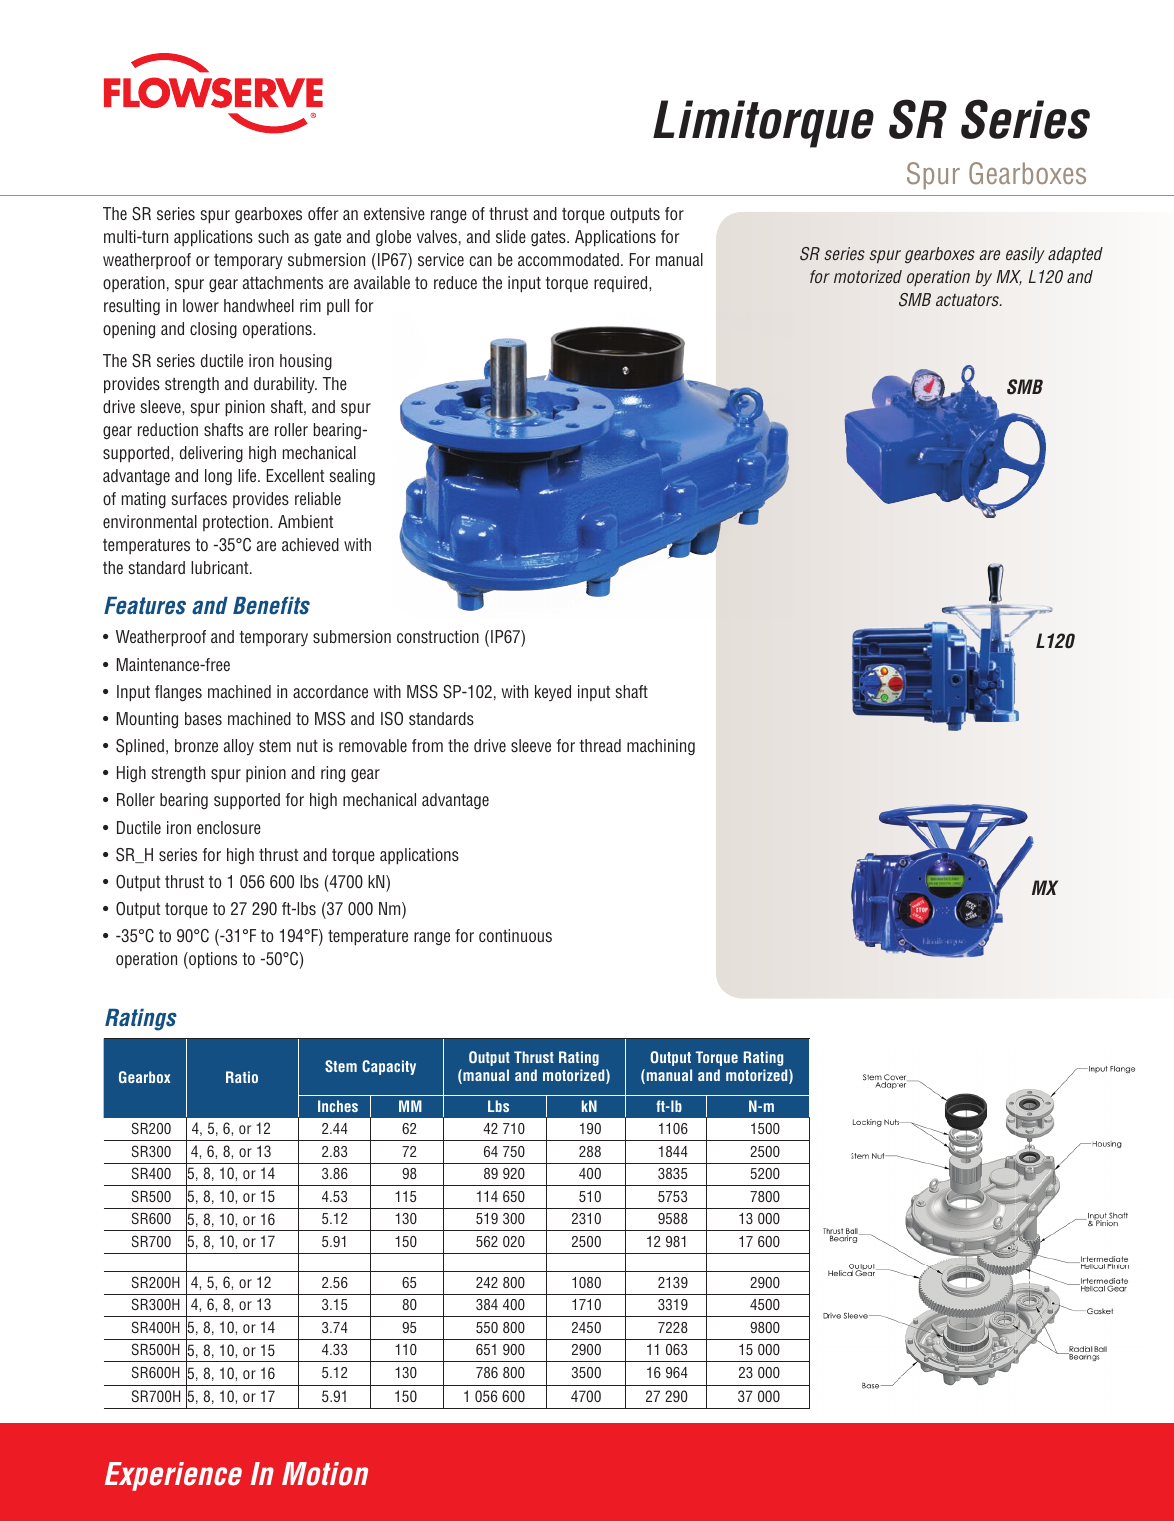 This screenshot has width=1174, height=1521. Describe the element at coordinates (173, 1476) in the screenshot. I see `Experience` at that location.
